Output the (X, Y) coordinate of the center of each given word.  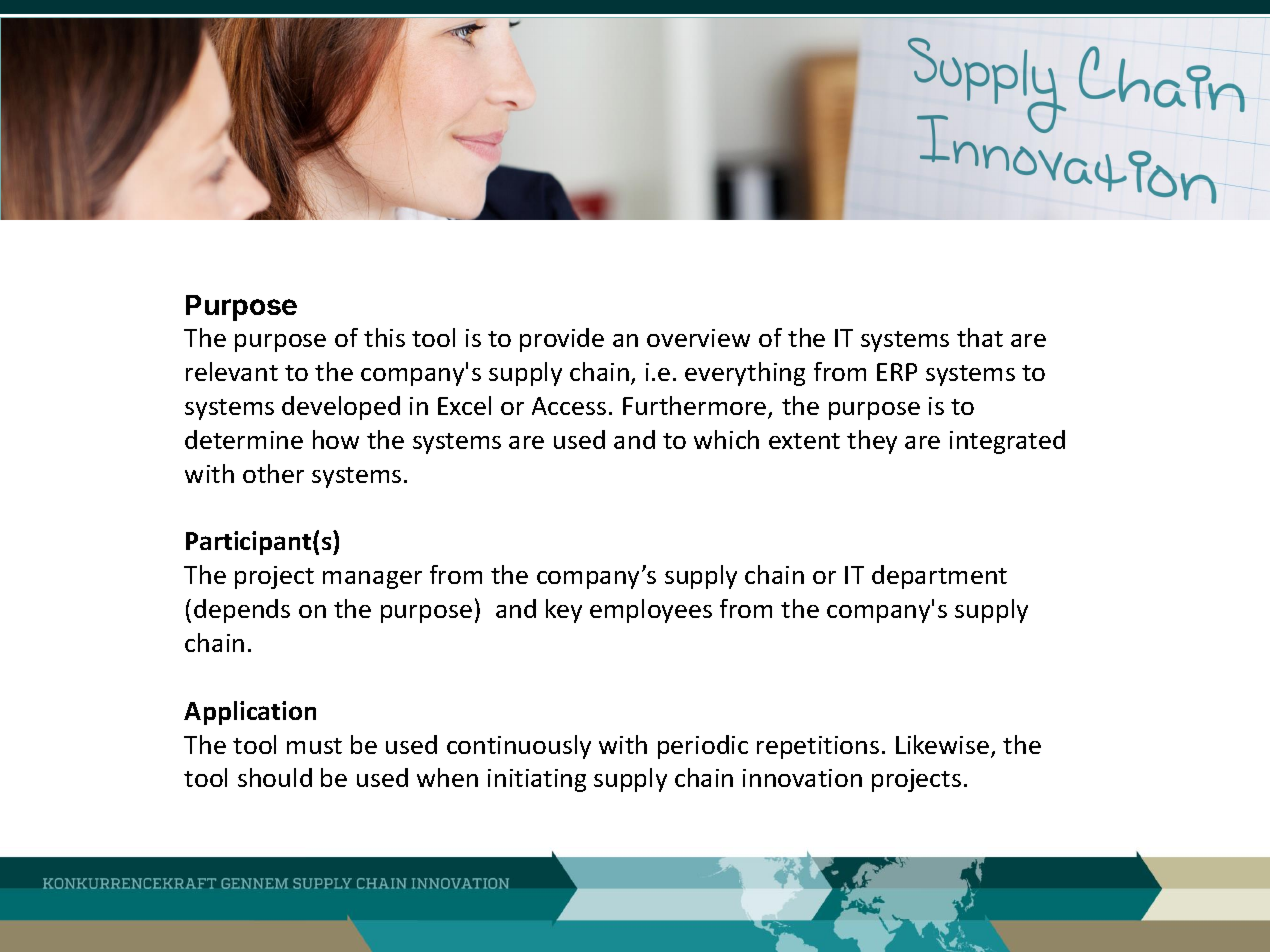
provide (562, 340)
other (273, 473)
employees (651, 611)
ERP (897, 372)
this (384, 337)
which (726, 439)
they (872, 442)
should (275, 777)
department (939, 577)
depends (242, 611)
